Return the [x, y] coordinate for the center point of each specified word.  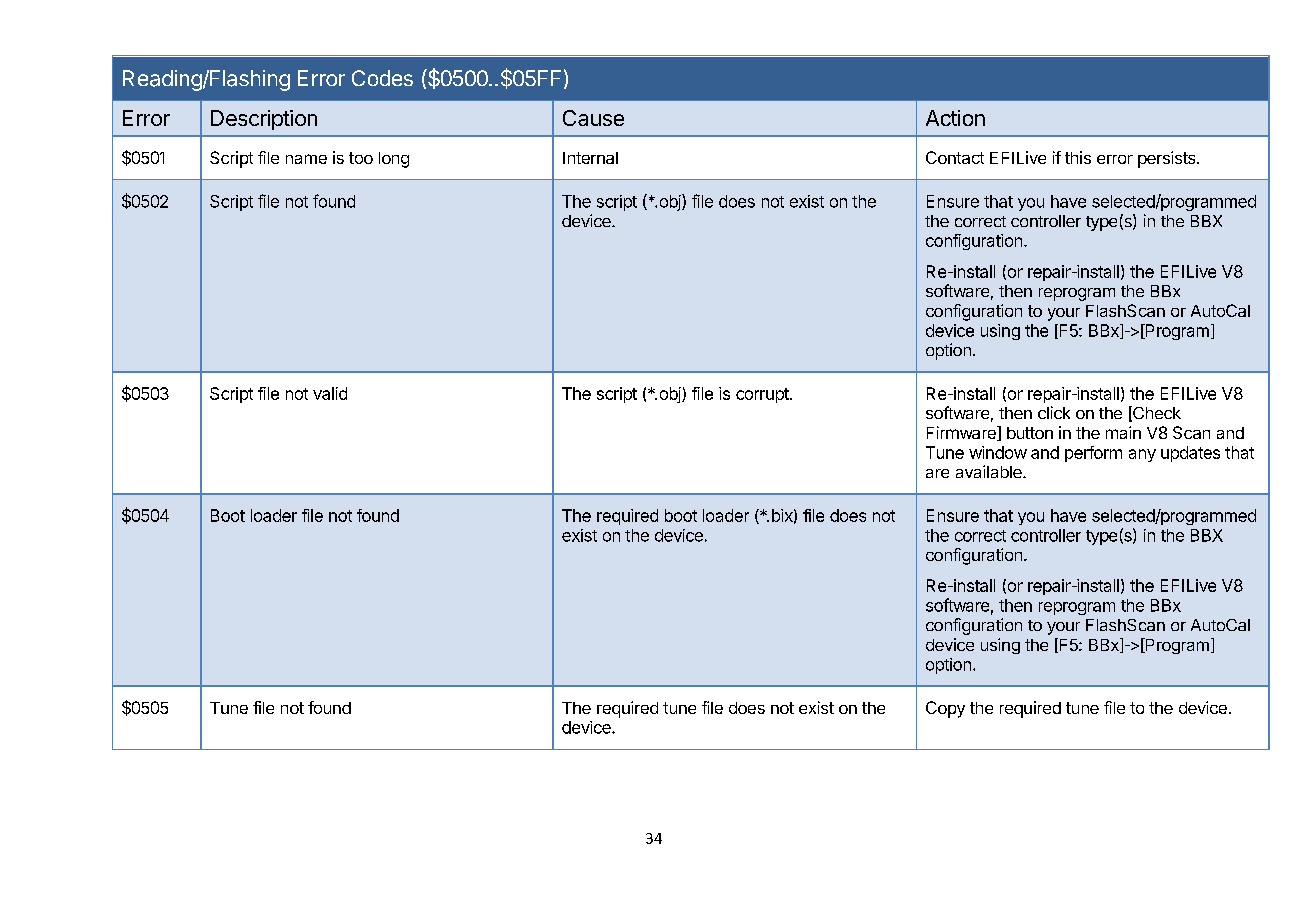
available [990, 471]
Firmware [962, 433]
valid [330, 393]
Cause [593, 118]
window [998, 452]
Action [955, 118]
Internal [590, 158]
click [1054, 412]
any [1142, 455]
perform [1093, 454]
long [394, 160]
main [1123, 432]
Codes [382, 78]
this [1078, 157]
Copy [945, 709]
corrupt [763, 395]
